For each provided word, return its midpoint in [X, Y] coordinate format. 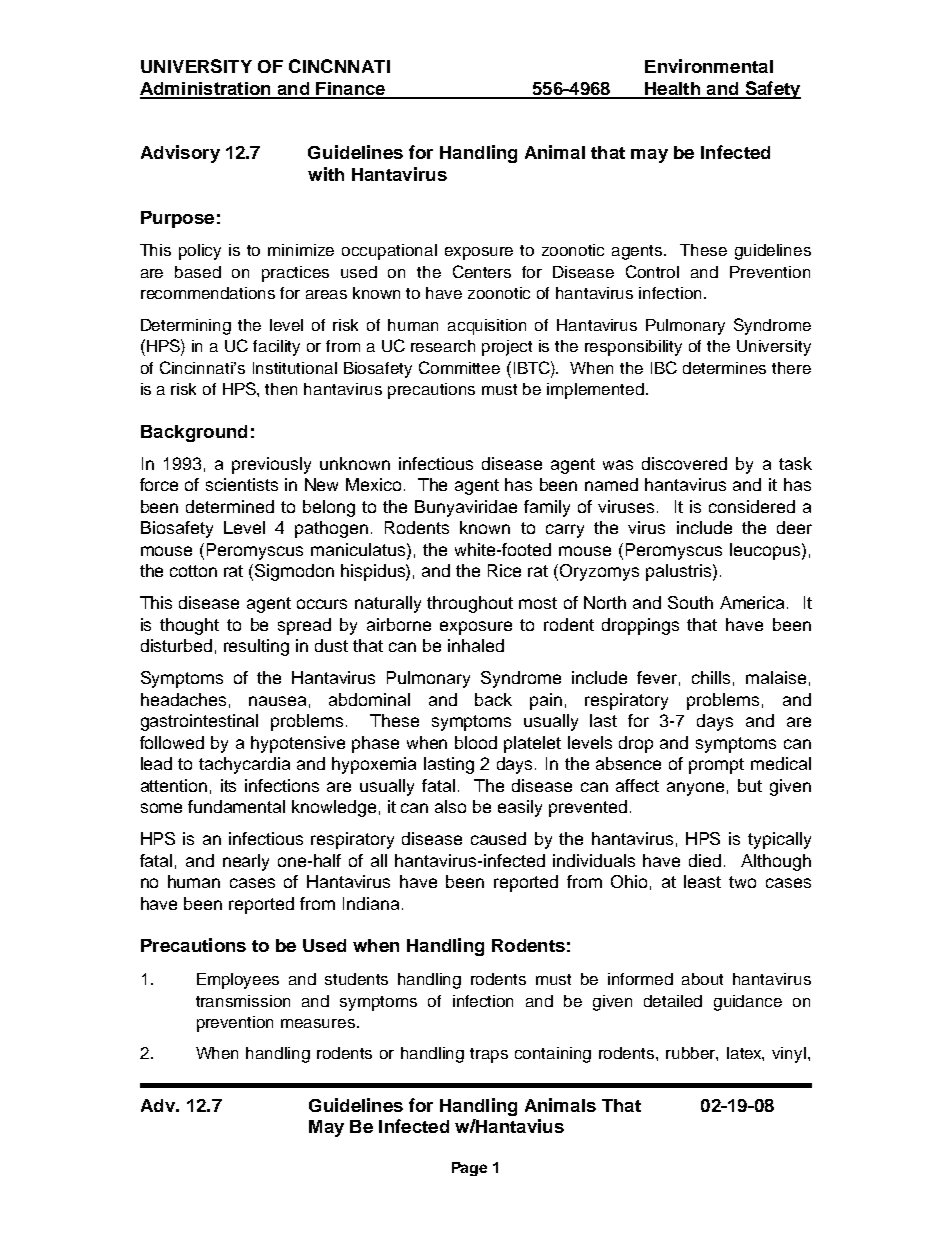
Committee [459, 367]
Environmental [709, 66]
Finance [351, 90]
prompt [716, 766]
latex [745, 1054]
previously [271, 465]
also [450, 806]
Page [469, 1169]
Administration [206, 90]
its [228, 785]
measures [319, 1023]
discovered [684, 463]
